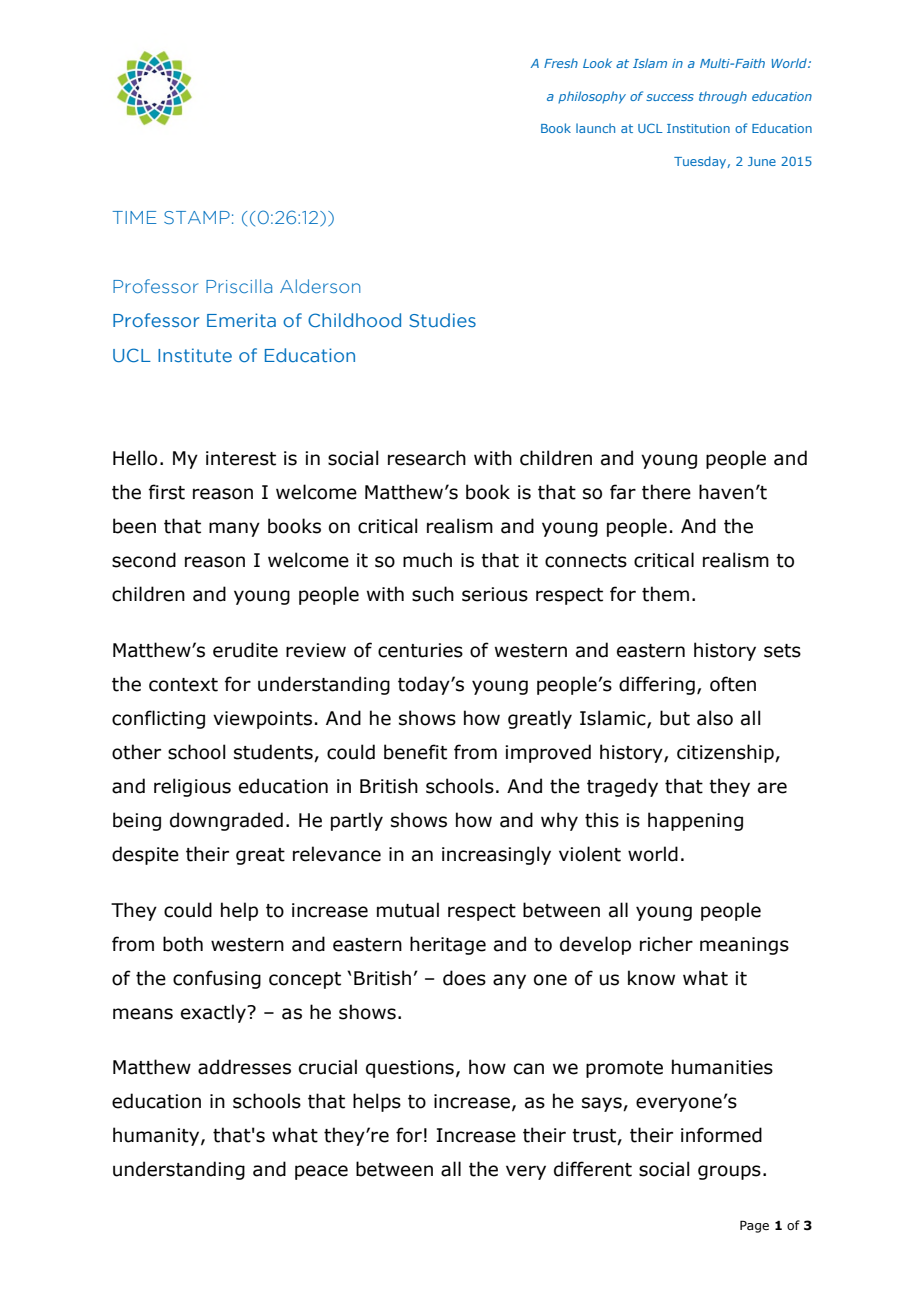  What do you see at coordinates (448, 945) in the page?
I see `heritage` at bounding box center [448, 945].
